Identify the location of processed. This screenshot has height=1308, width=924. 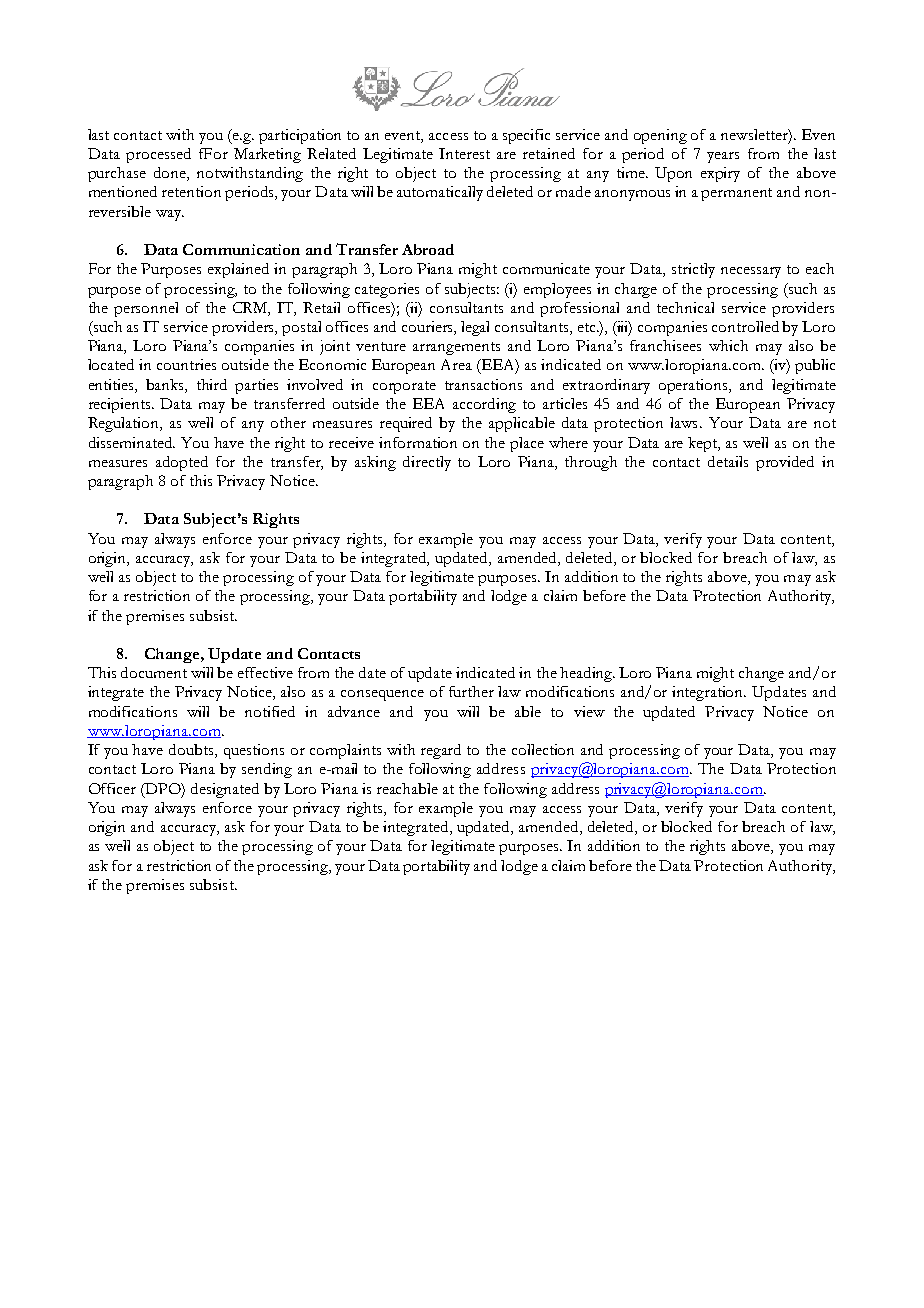
(158, 155).
